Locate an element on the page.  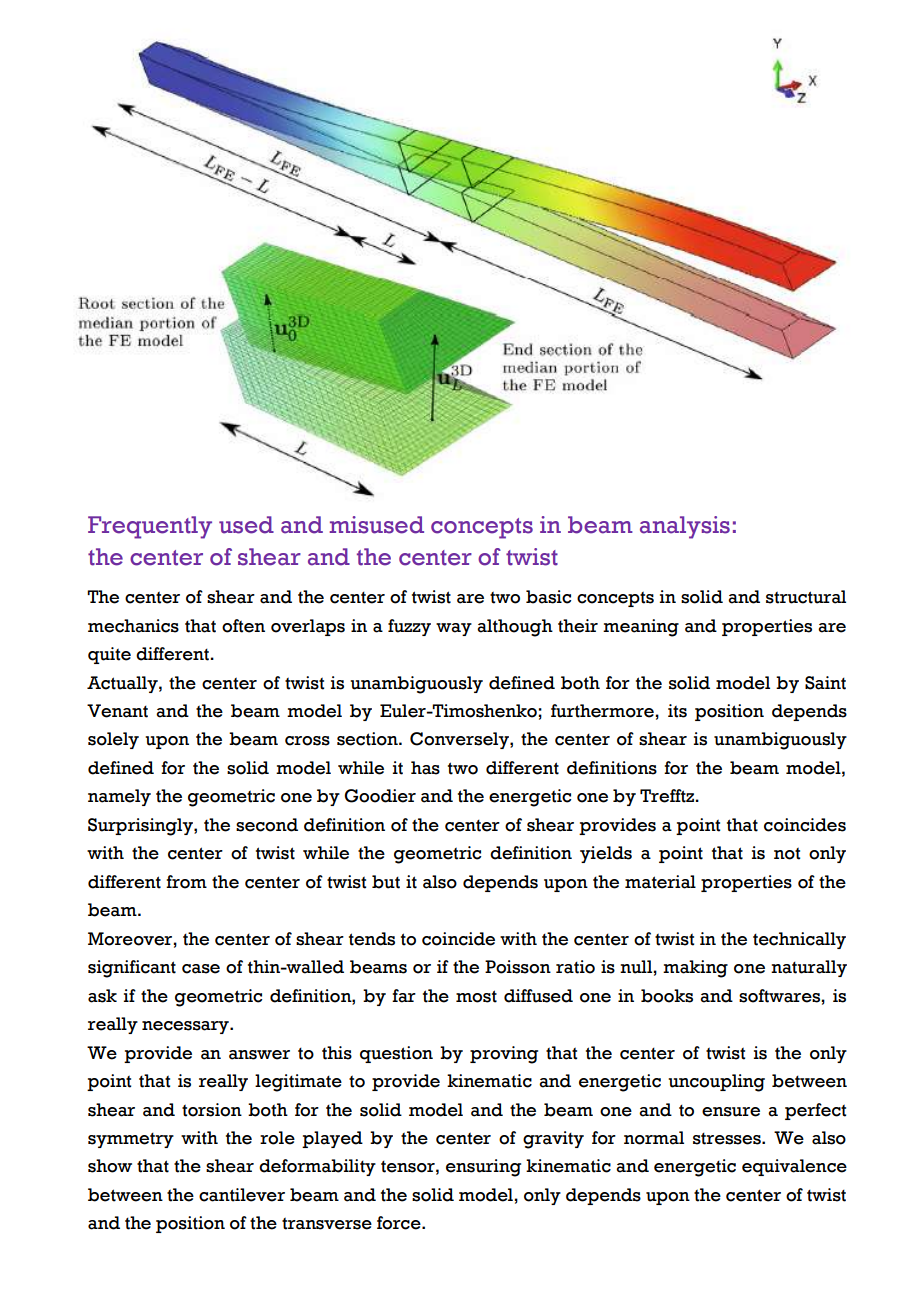
cantilever is located at coordinates (242, 1195).
